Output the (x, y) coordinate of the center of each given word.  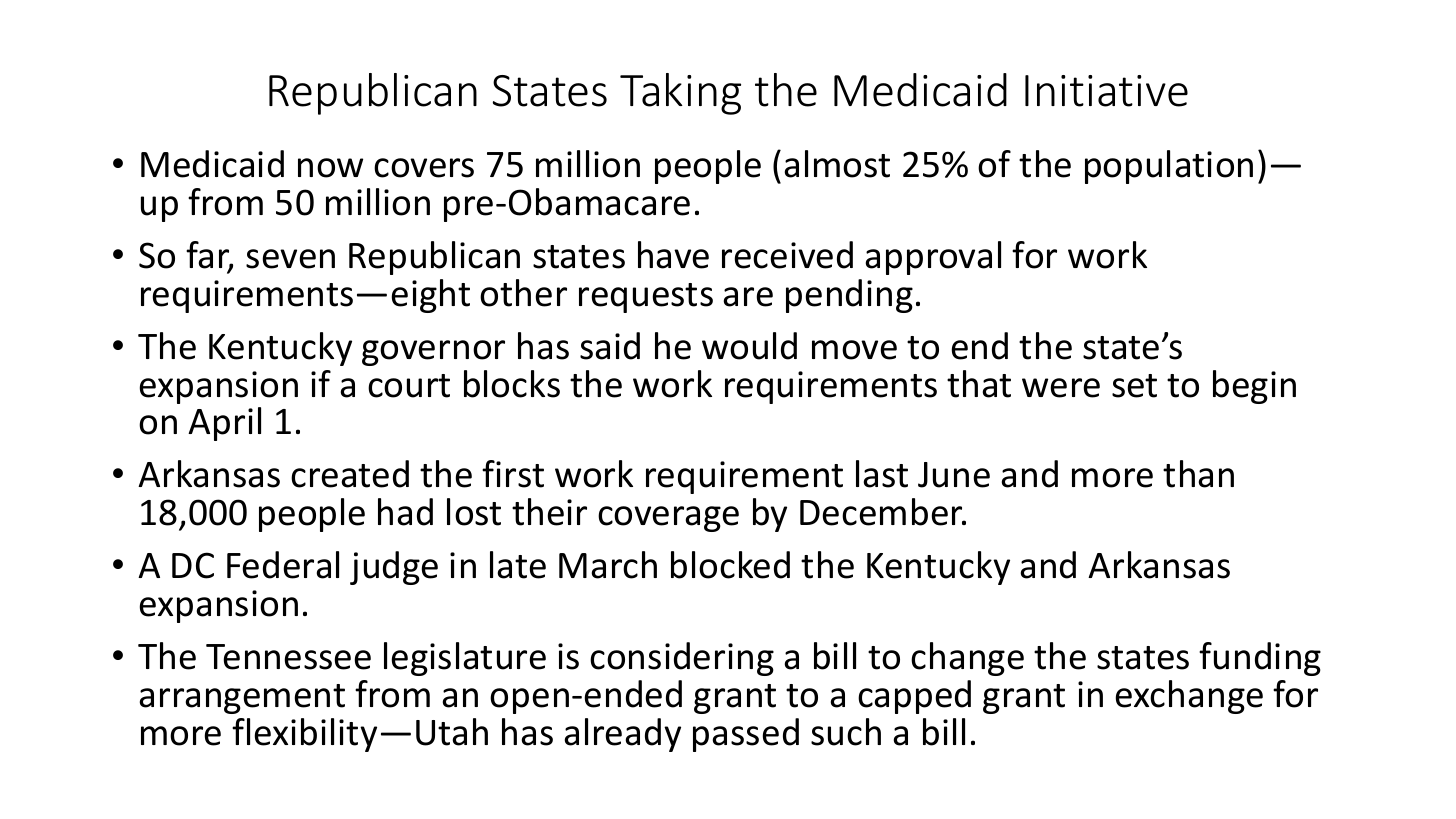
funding (1260, 659)
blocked (730, 565)
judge (394, 568)
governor (433, 353)
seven (290, 259)
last (882, 474)
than (1198, 474)
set (1134, 386)
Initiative (1106, 91)
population (1169, 167)
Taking (680, 94)
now (330, 168)
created (350, 474)
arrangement (242, 699)
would (749, 346)
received (787, 255)
